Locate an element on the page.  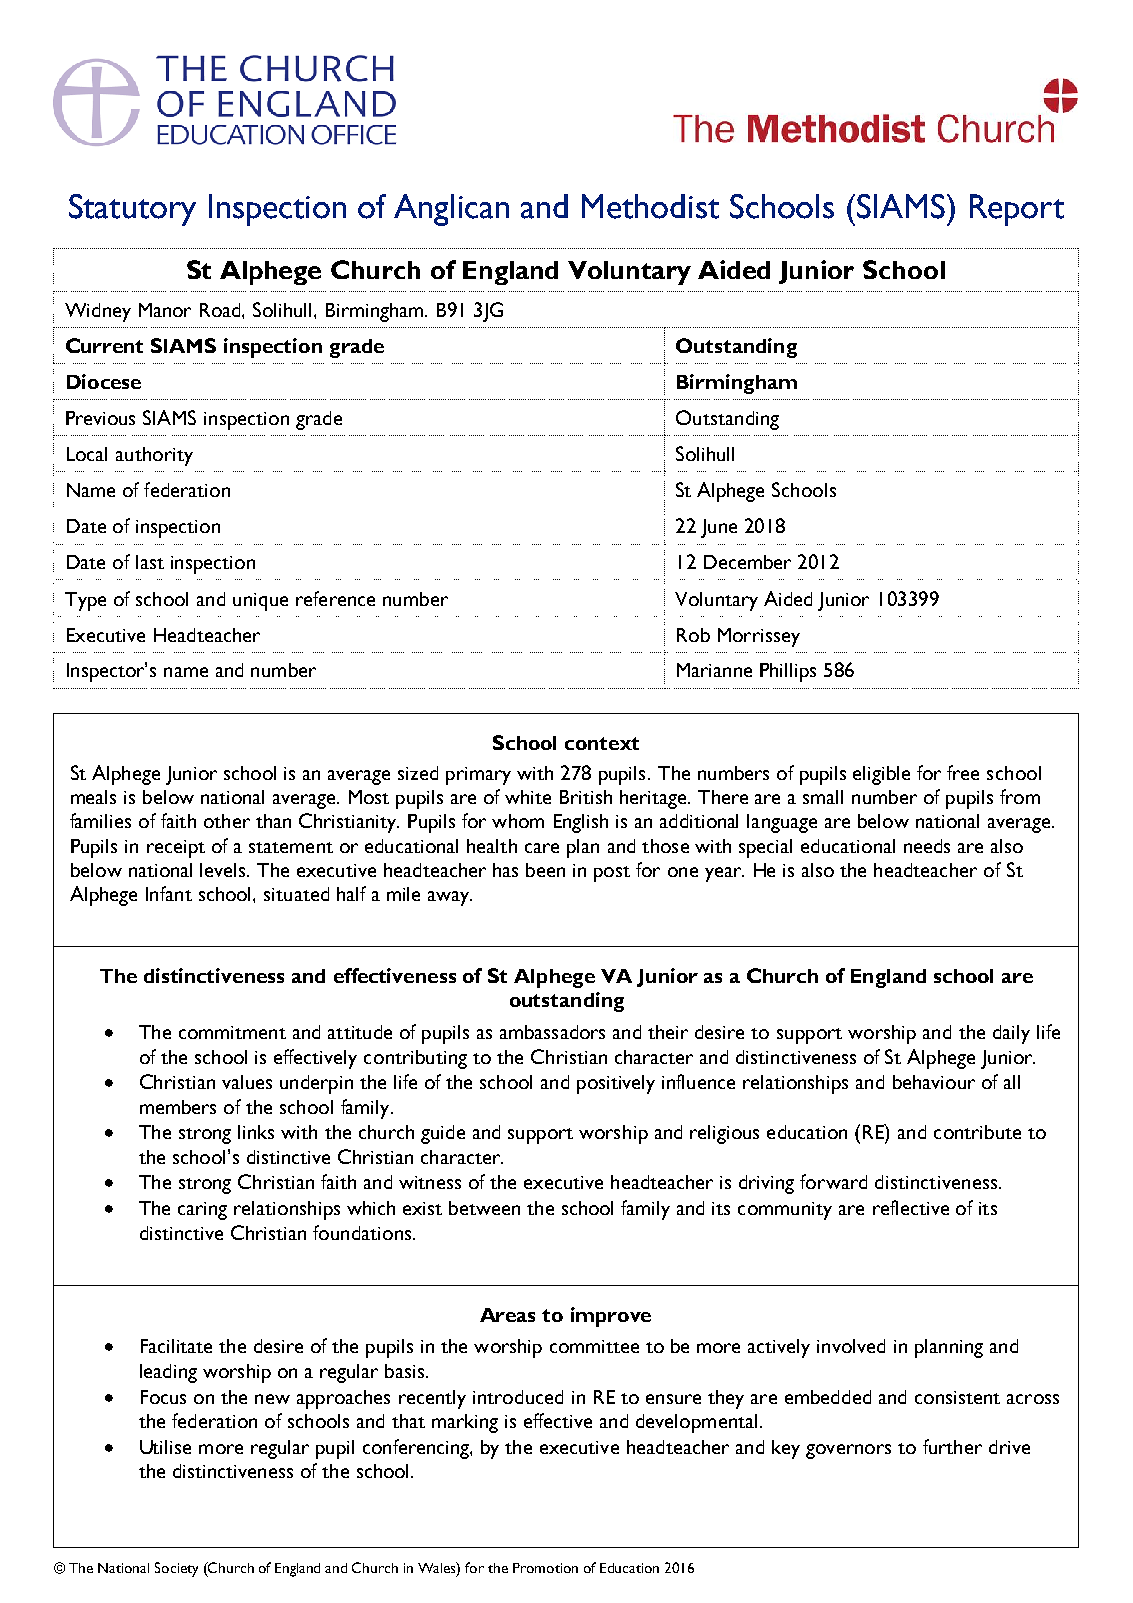
needs is located at coordinates (927, 846).
